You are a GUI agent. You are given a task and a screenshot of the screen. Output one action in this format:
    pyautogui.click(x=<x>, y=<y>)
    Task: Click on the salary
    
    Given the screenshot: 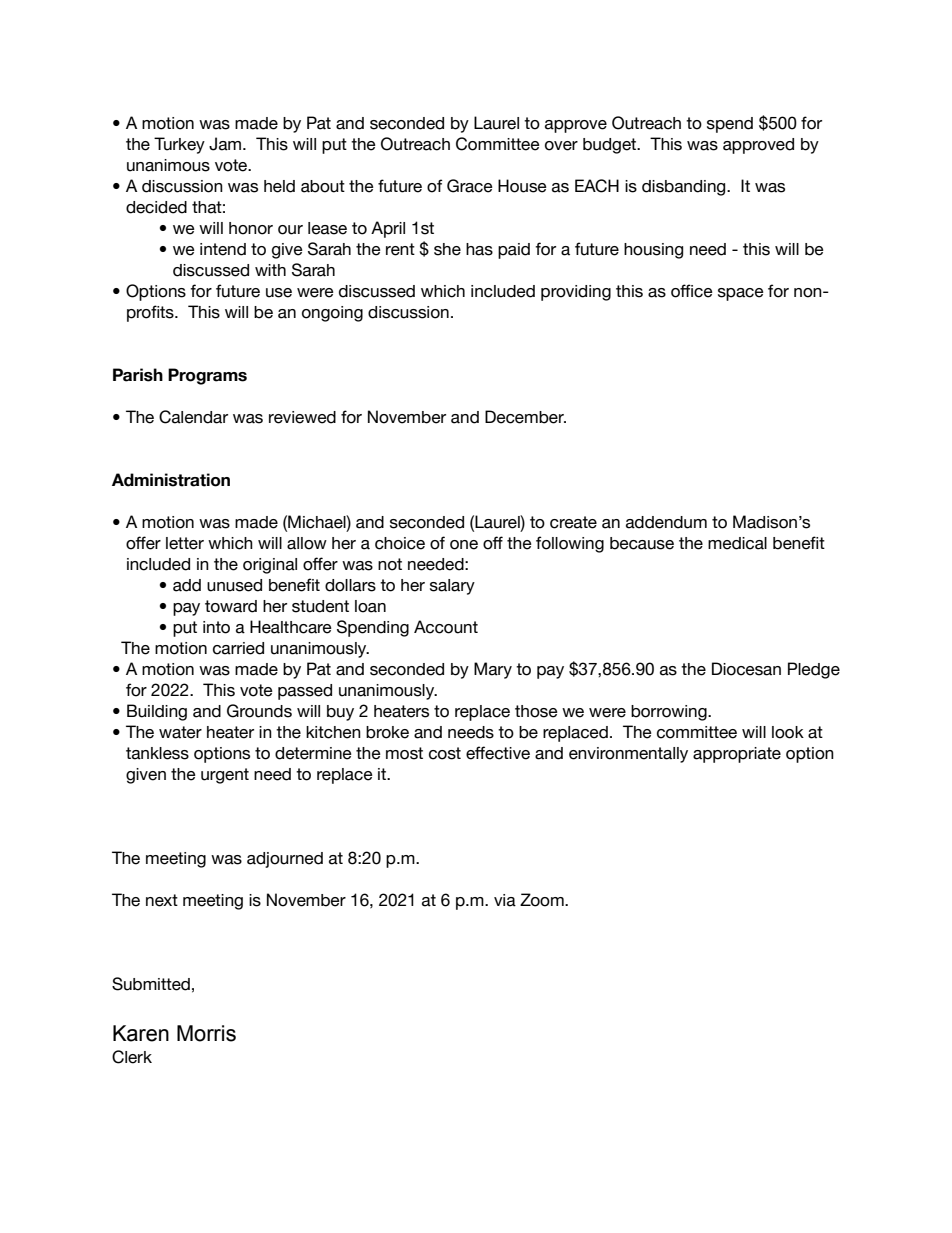 What is the action you would take?
    pyautogui.click(x=452, y=587)
